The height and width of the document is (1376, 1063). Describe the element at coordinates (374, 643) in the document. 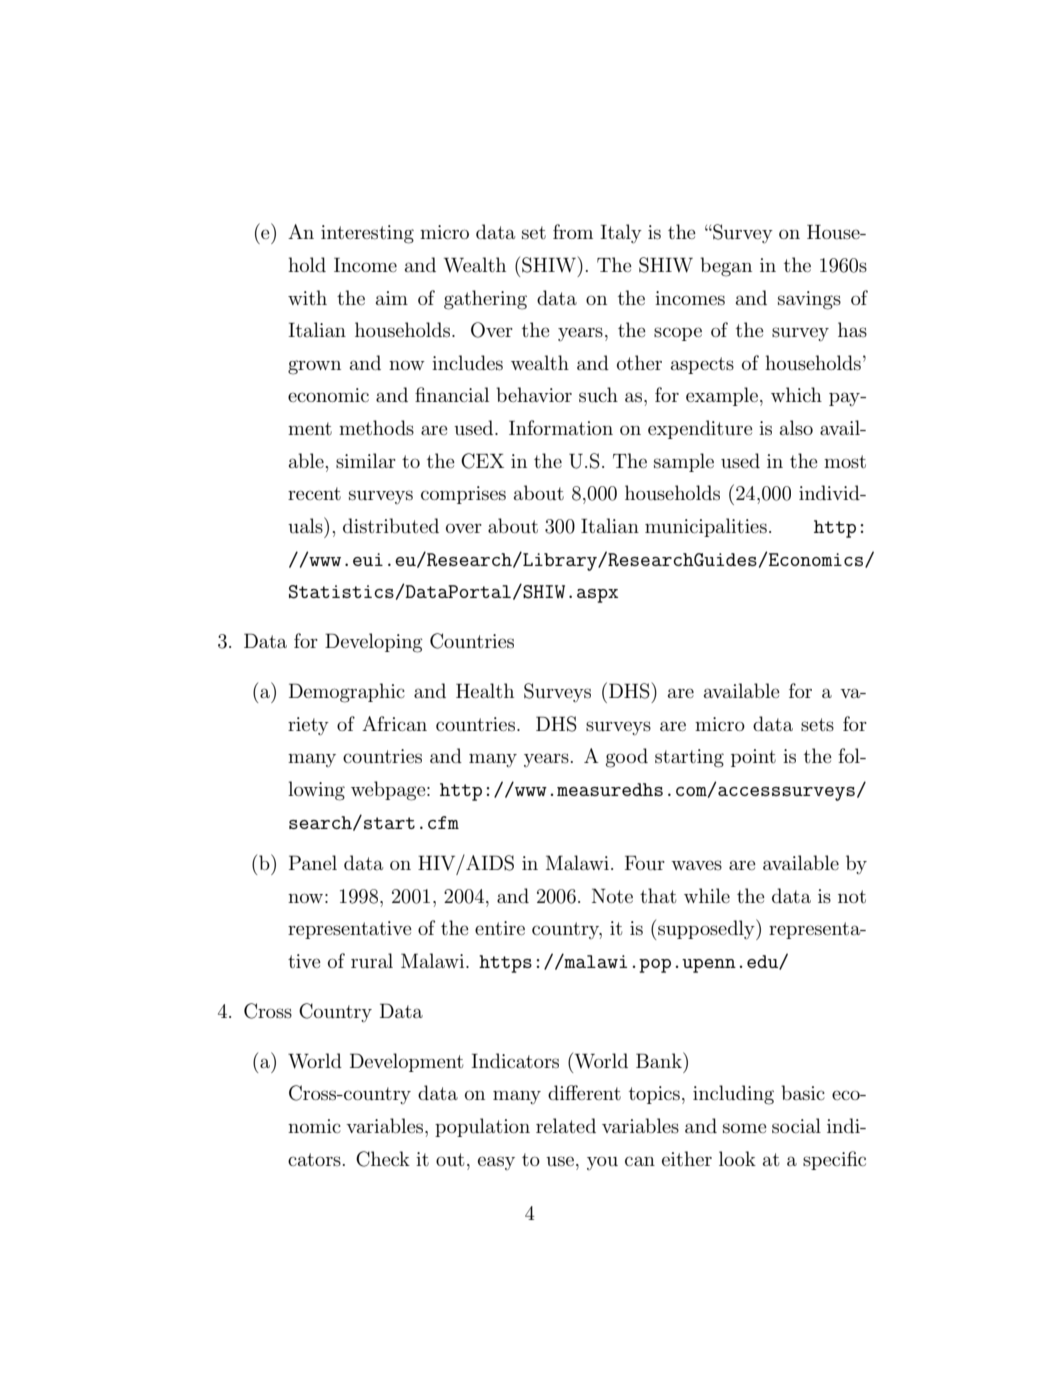

I see `Developing` at that location.
